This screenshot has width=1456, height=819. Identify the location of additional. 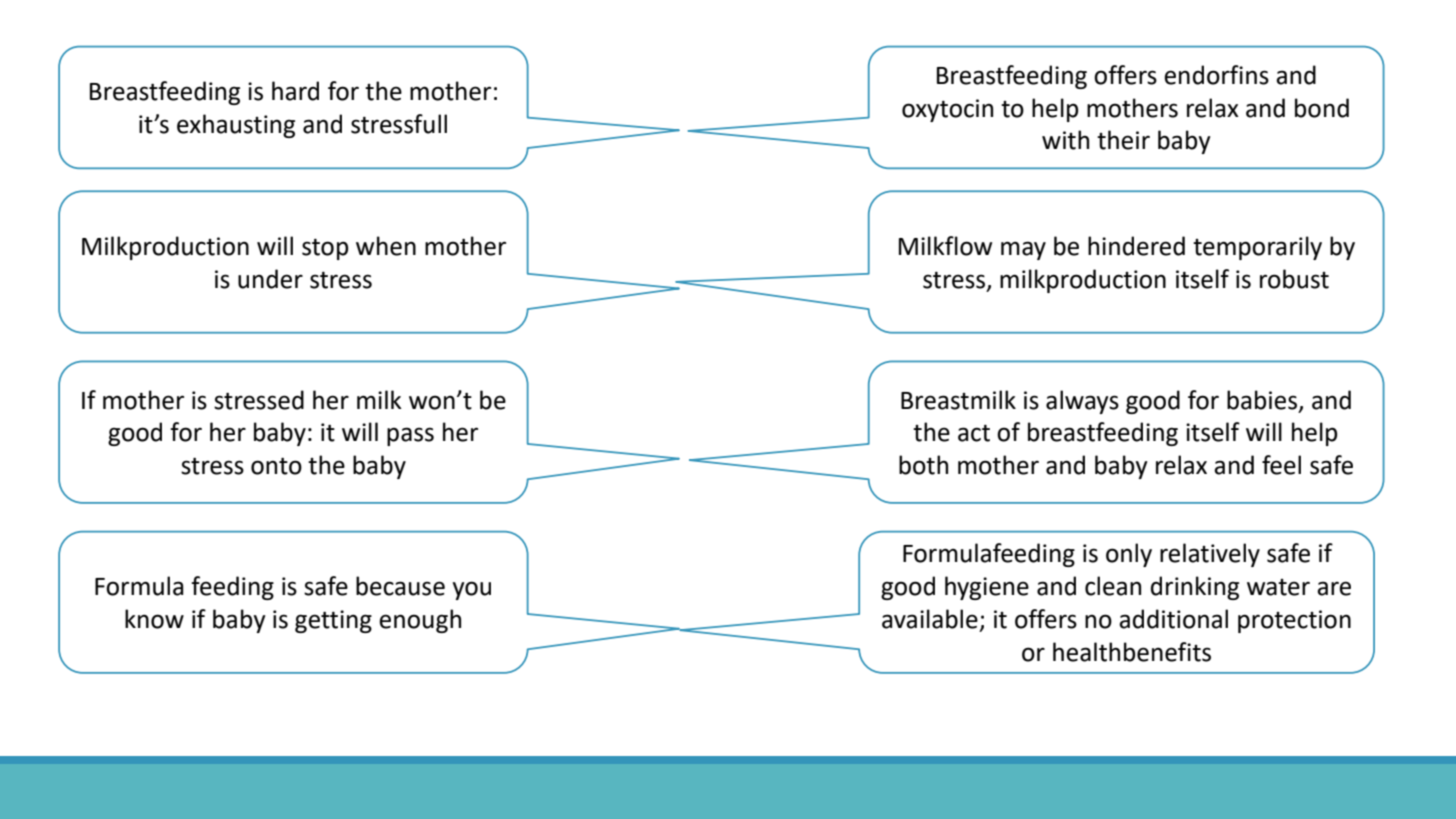
(1173, 619).
